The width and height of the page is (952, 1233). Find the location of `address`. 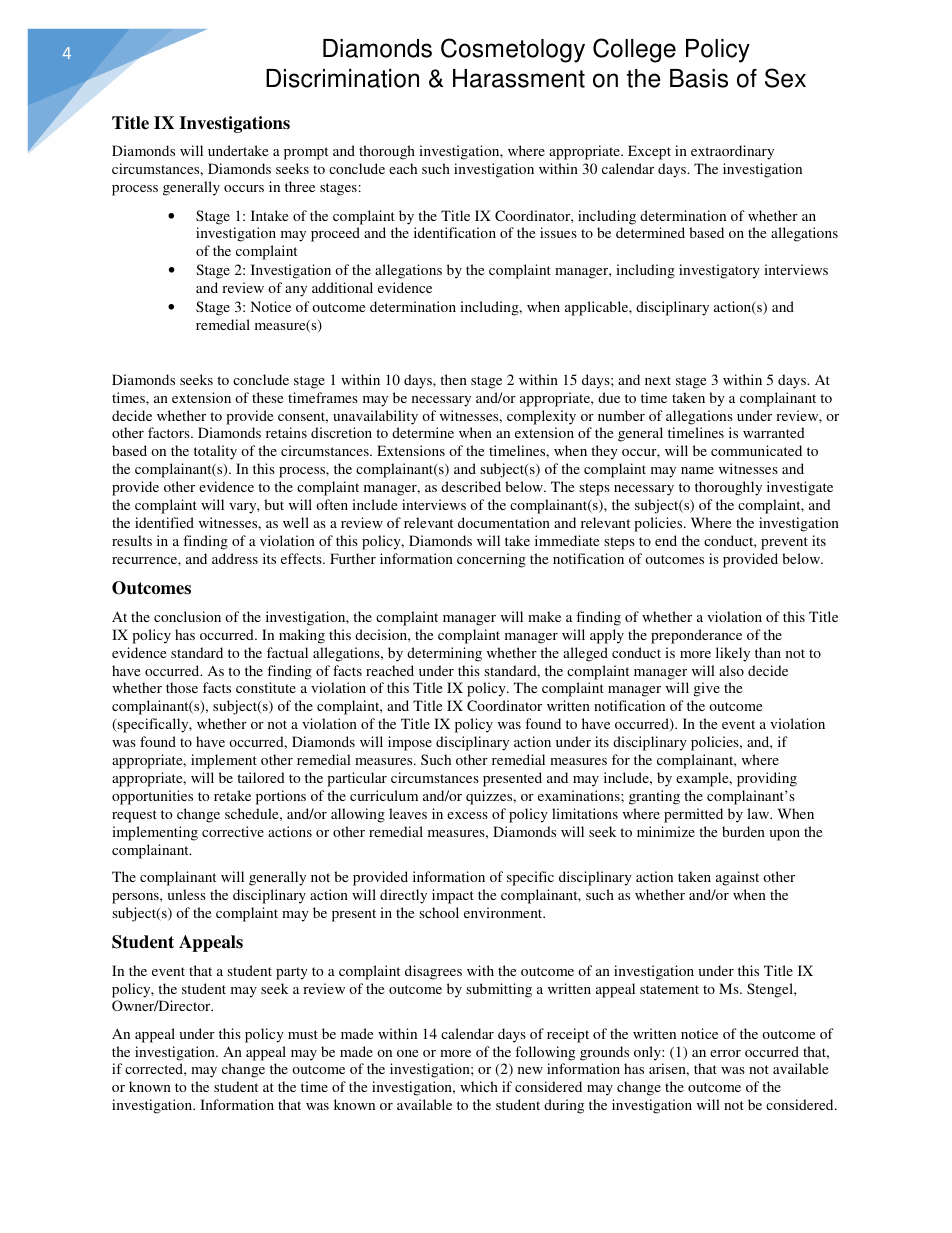

address is located at coordinates (235, 558).
